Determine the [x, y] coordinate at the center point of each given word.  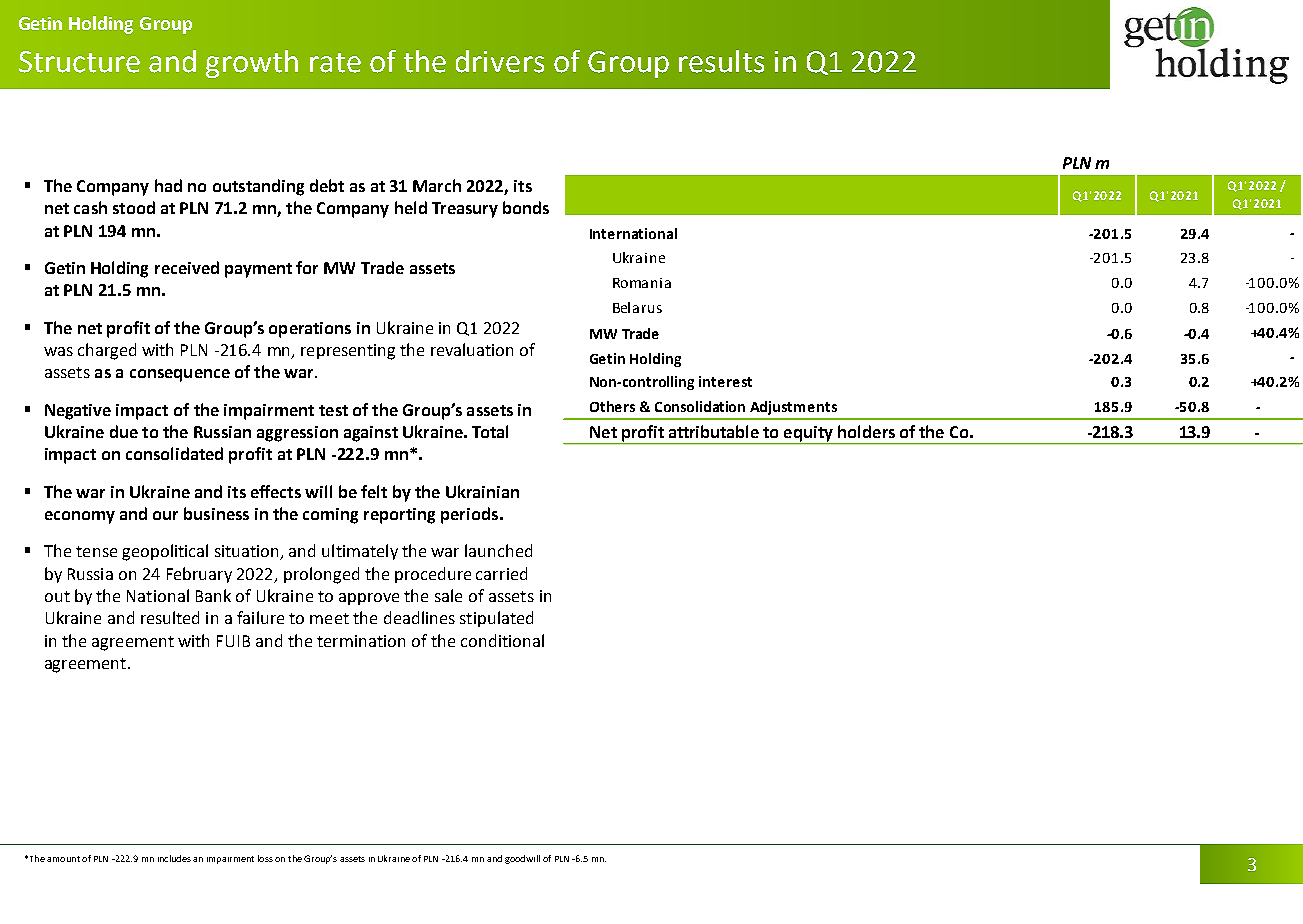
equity [809, 435]
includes [174, 858]
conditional [502, 640]
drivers [500, 61]
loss [265, 858]
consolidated [174, 453]
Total [490, 431]
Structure [79, 62]
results [721, 61]
